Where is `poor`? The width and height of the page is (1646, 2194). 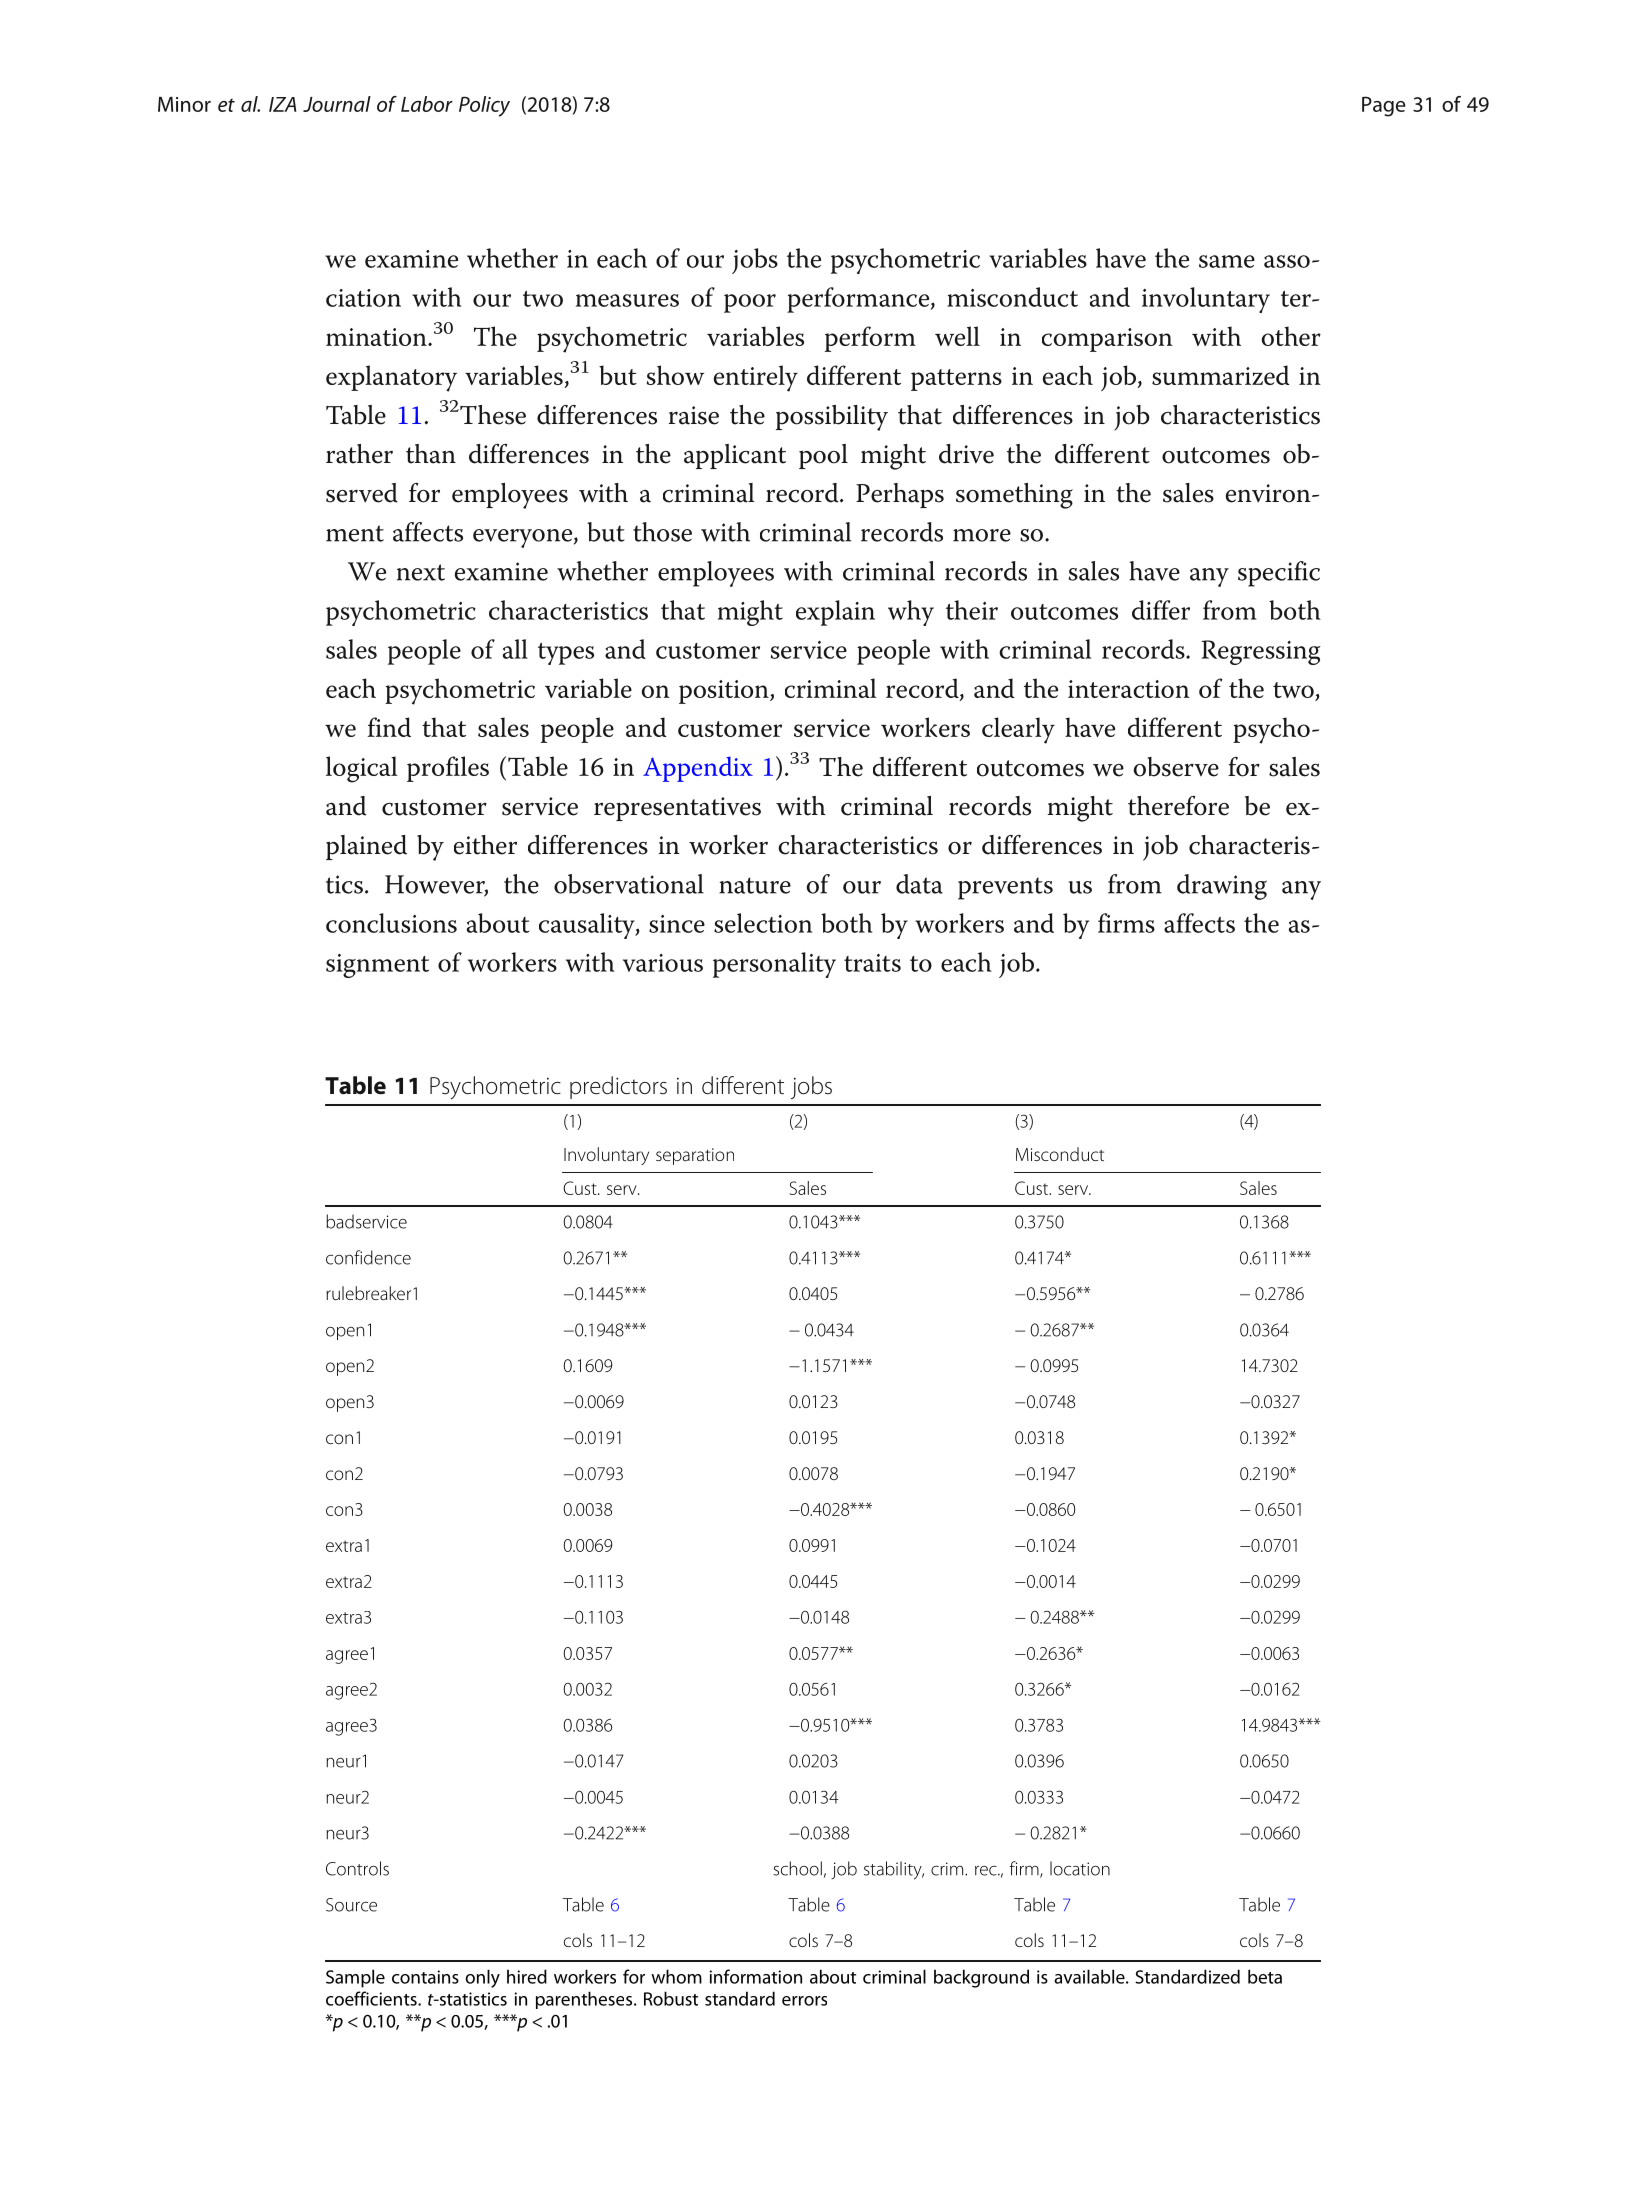
poor is located at coordinates (750, 303).
